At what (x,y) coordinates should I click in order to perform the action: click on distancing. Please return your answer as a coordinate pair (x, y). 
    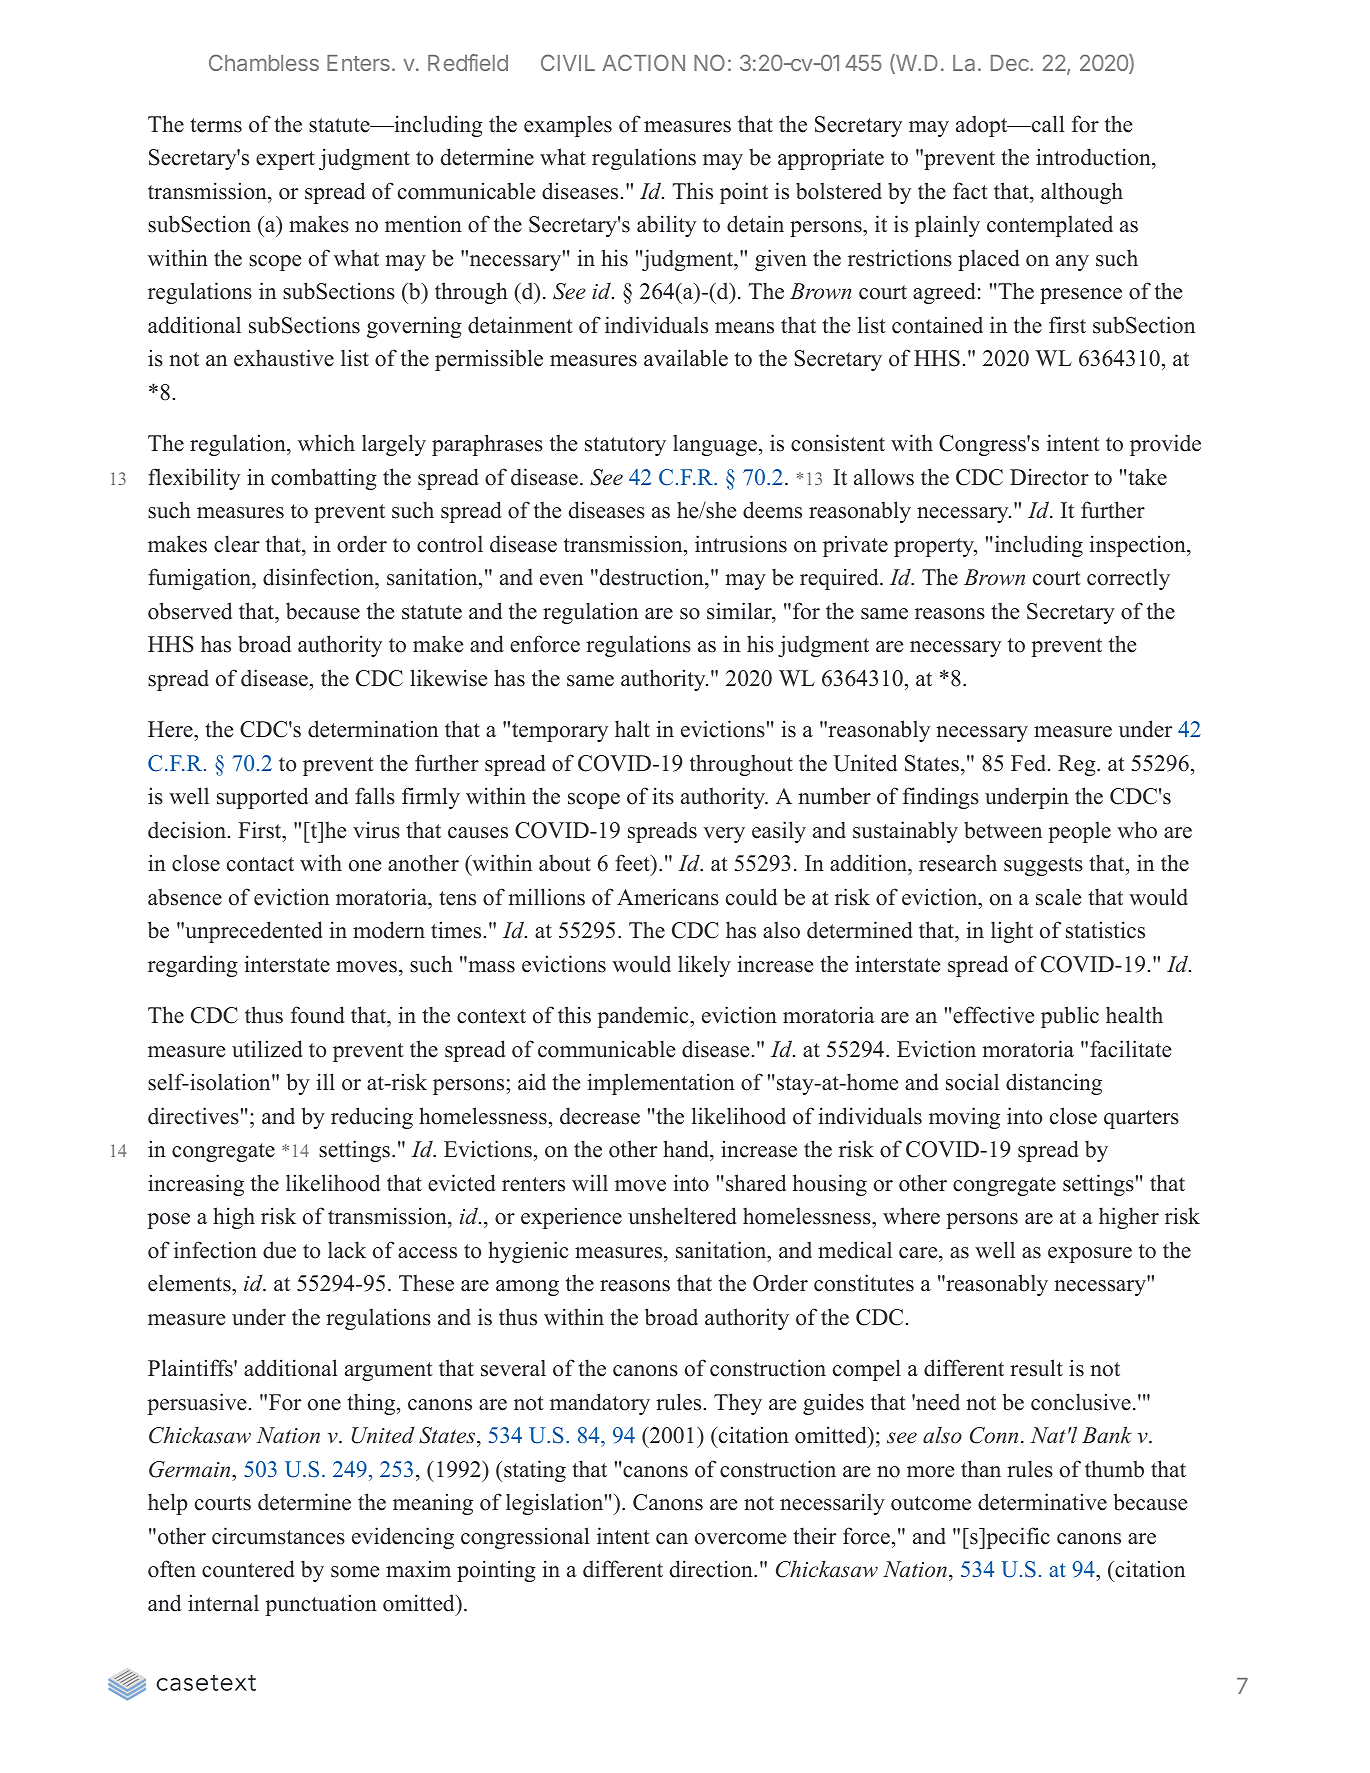
    Looking at the image, I should click on (1054, 1084).
